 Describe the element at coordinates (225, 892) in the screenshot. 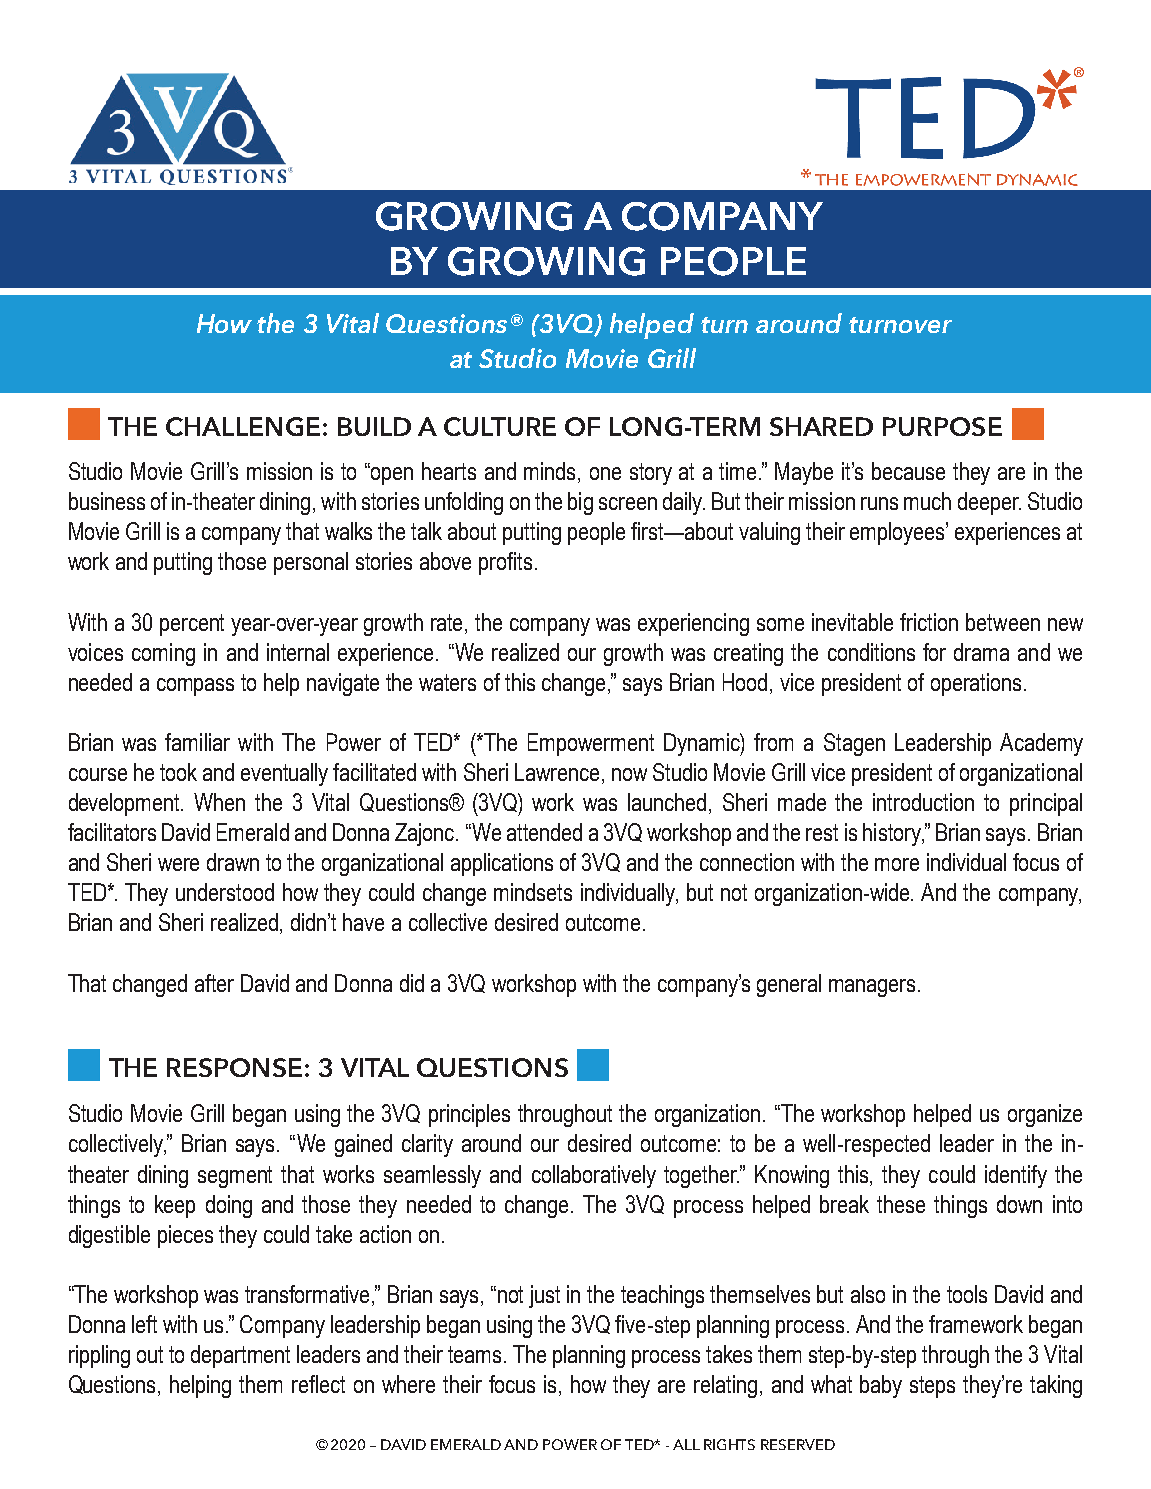

I see `understood` at that location.
